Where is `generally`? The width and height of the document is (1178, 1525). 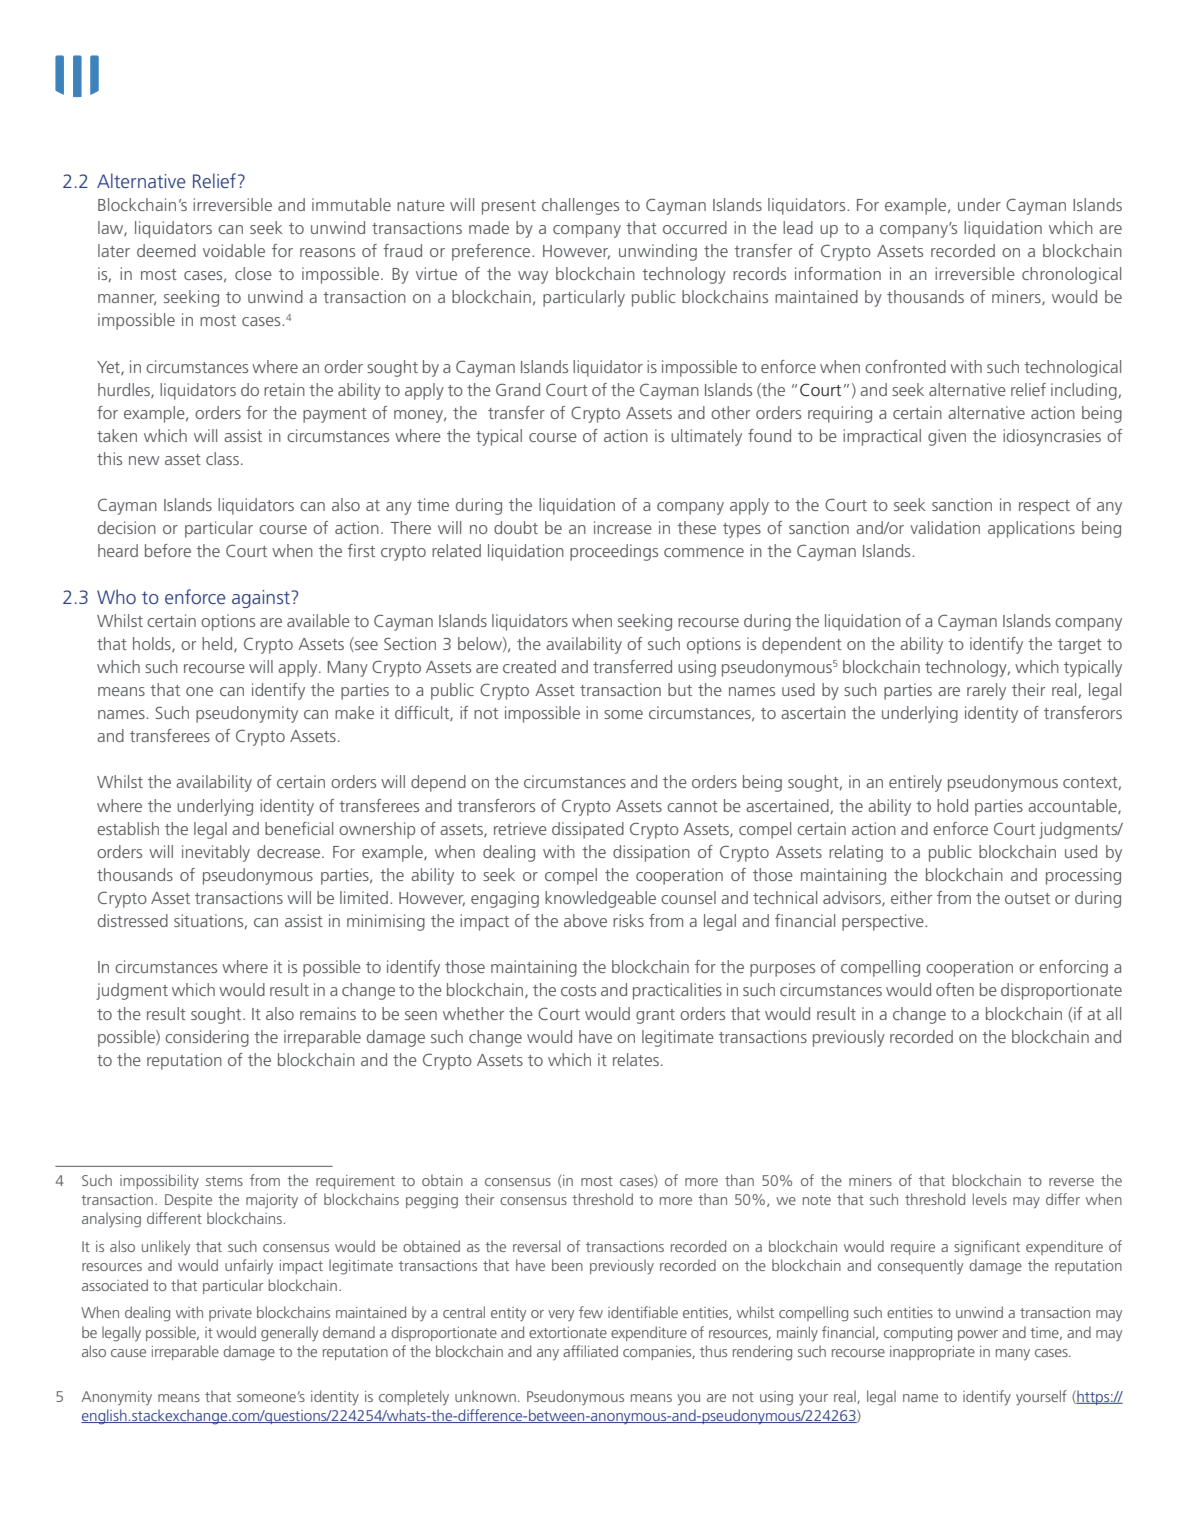 generally is located at coordinates (289, 1334).
